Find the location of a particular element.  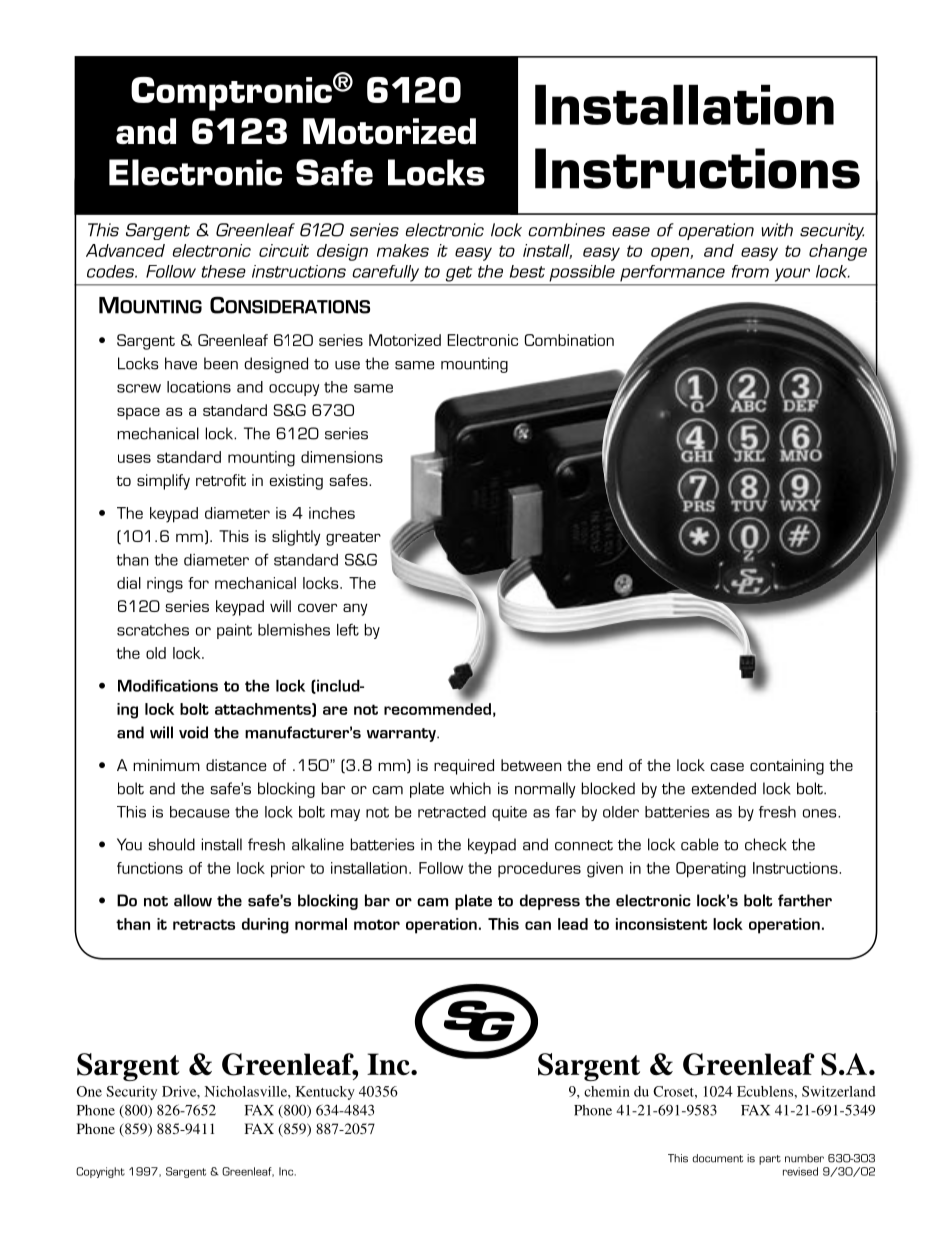

warranty is located at coordinates (402, 735).
